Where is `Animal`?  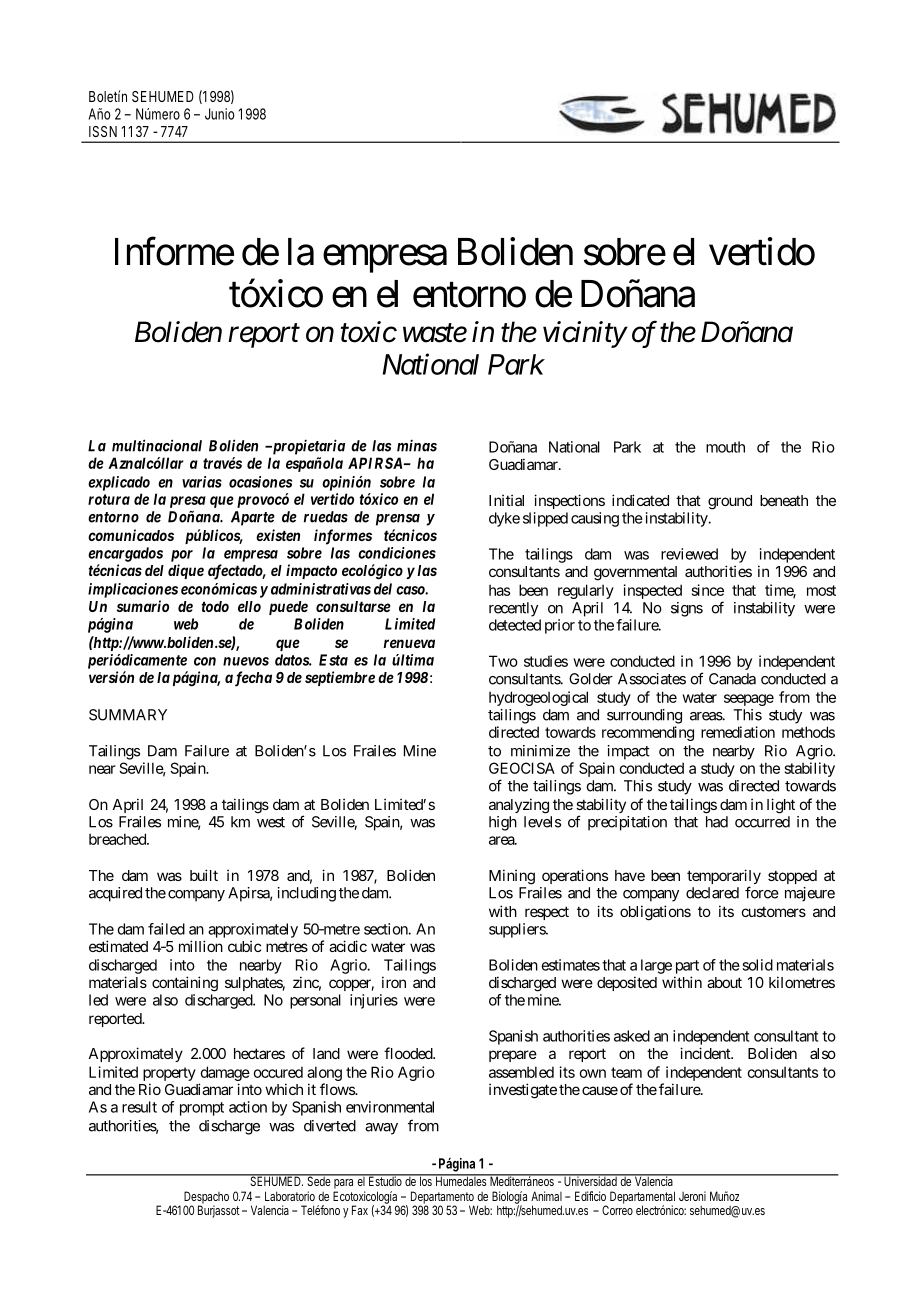 Animal is located at coordinates (546, 1196).
